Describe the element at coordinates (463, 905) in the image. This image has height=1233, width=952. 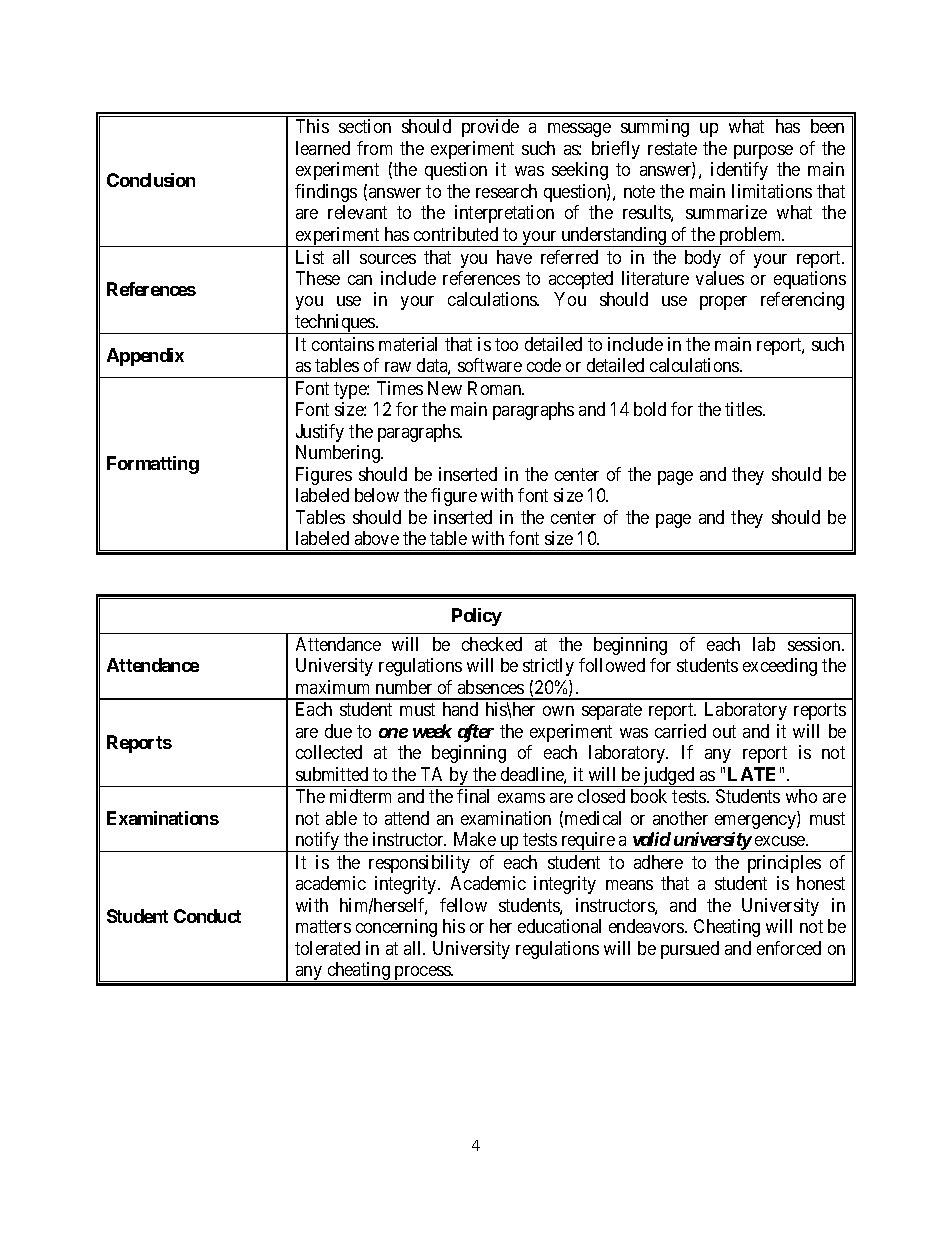
I see `fellow` at that location.
